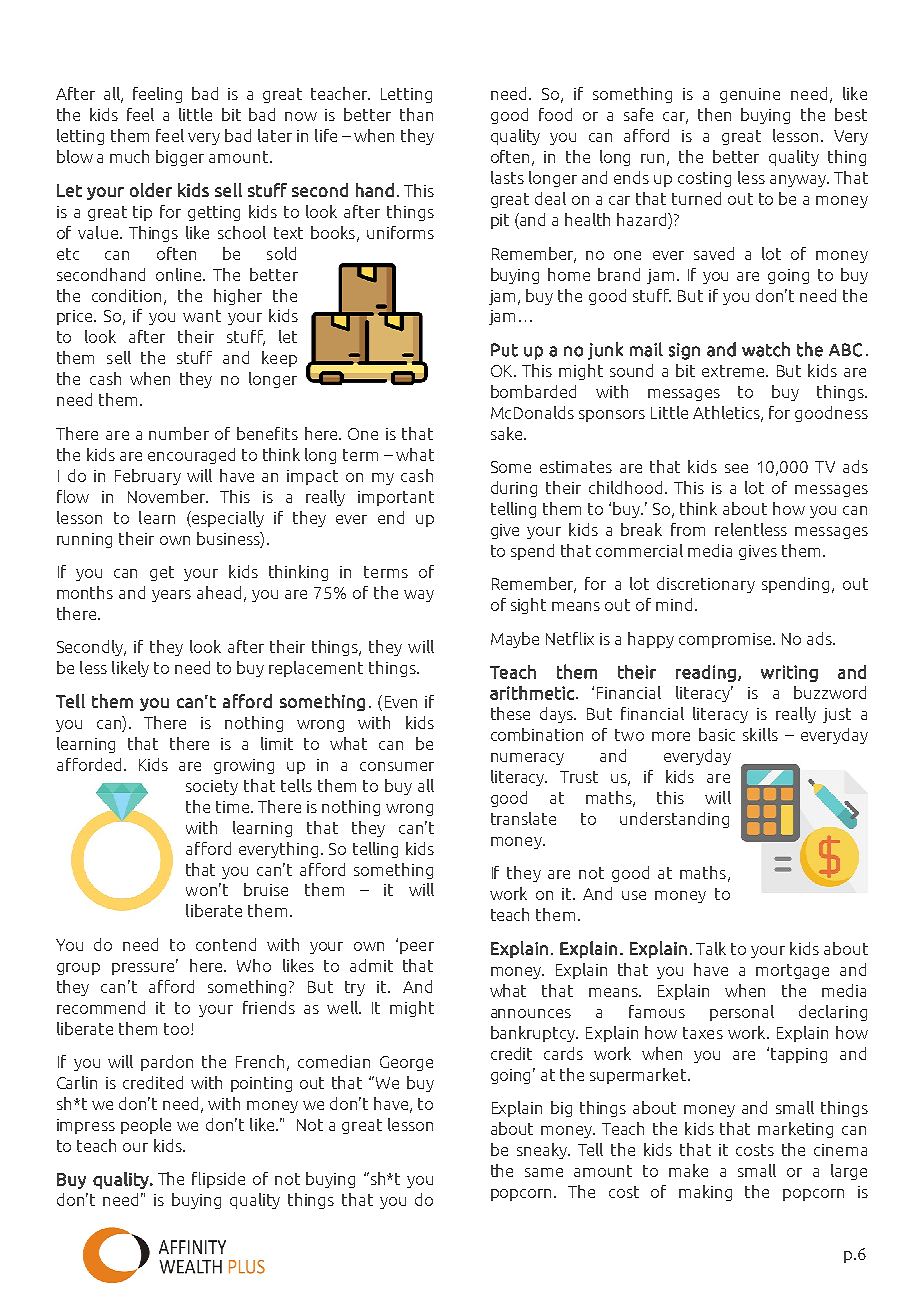 The width and height of the document is (924, 1308). I want to click on people, so click(146, 1126).
